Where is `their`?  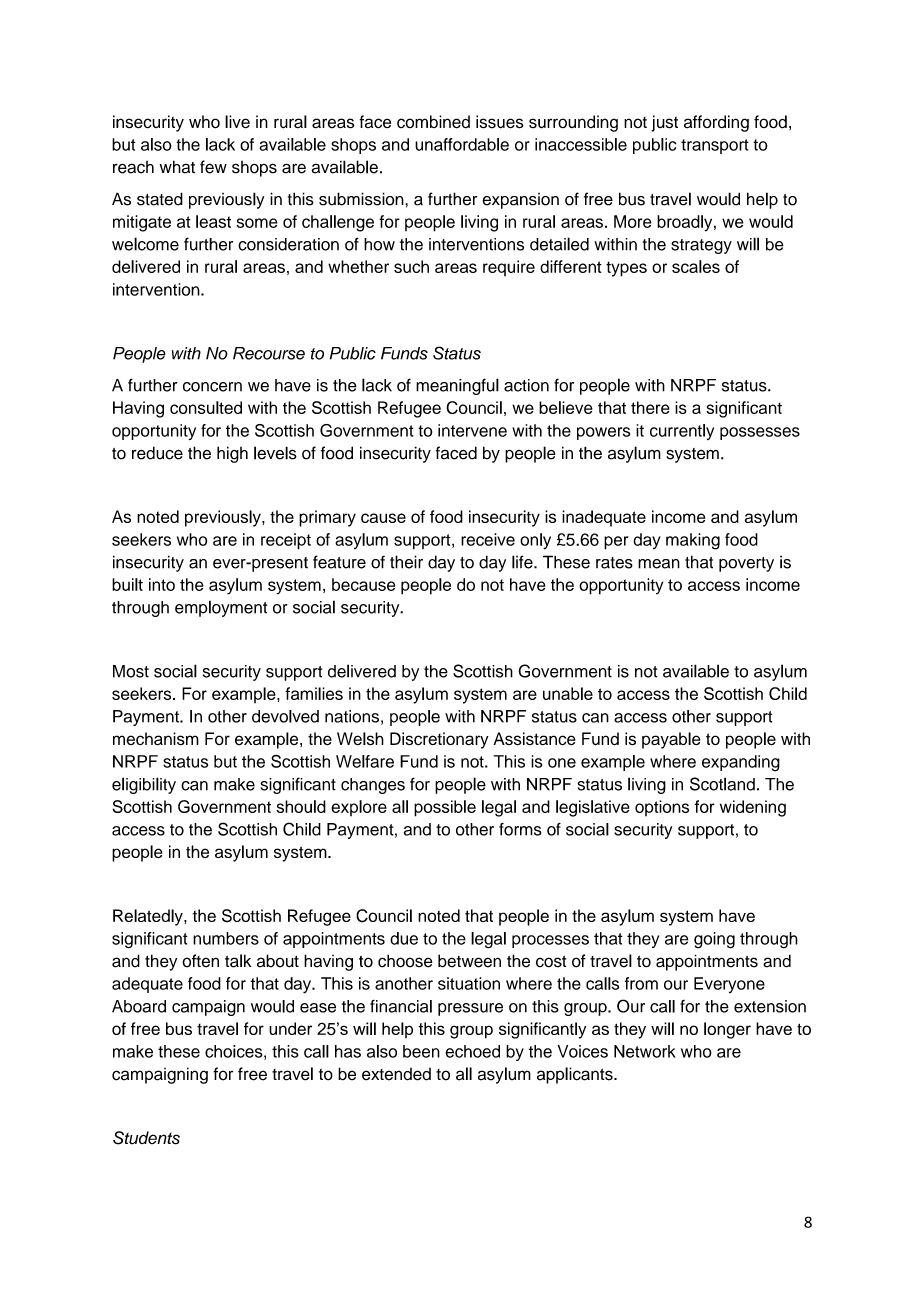 their is located at coordinates (406, 562).
